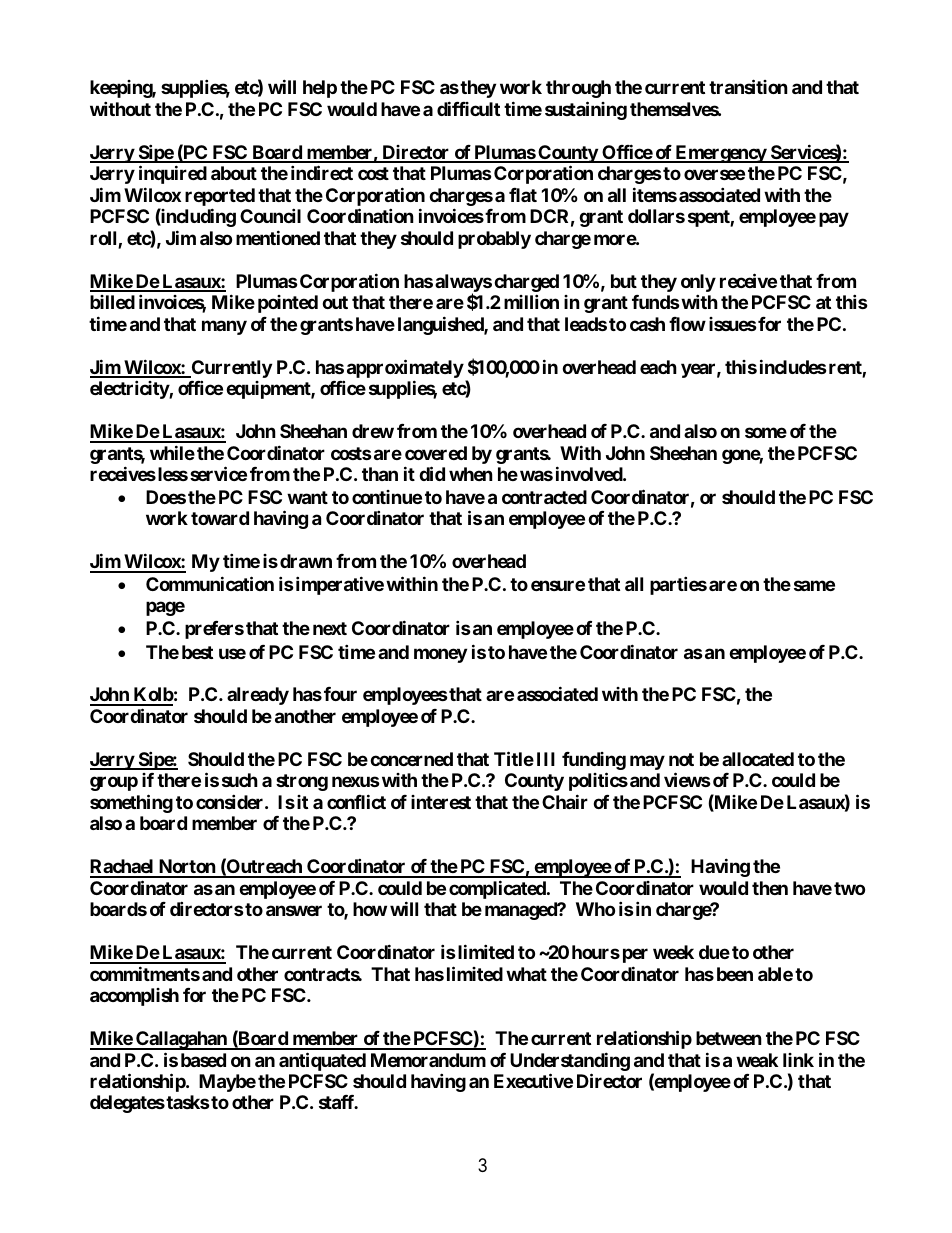 This document has height=1233, width=952. What do you see at coordinates (203, 1060) in the document?
I see `based` at bounding box center [203, 1060].
